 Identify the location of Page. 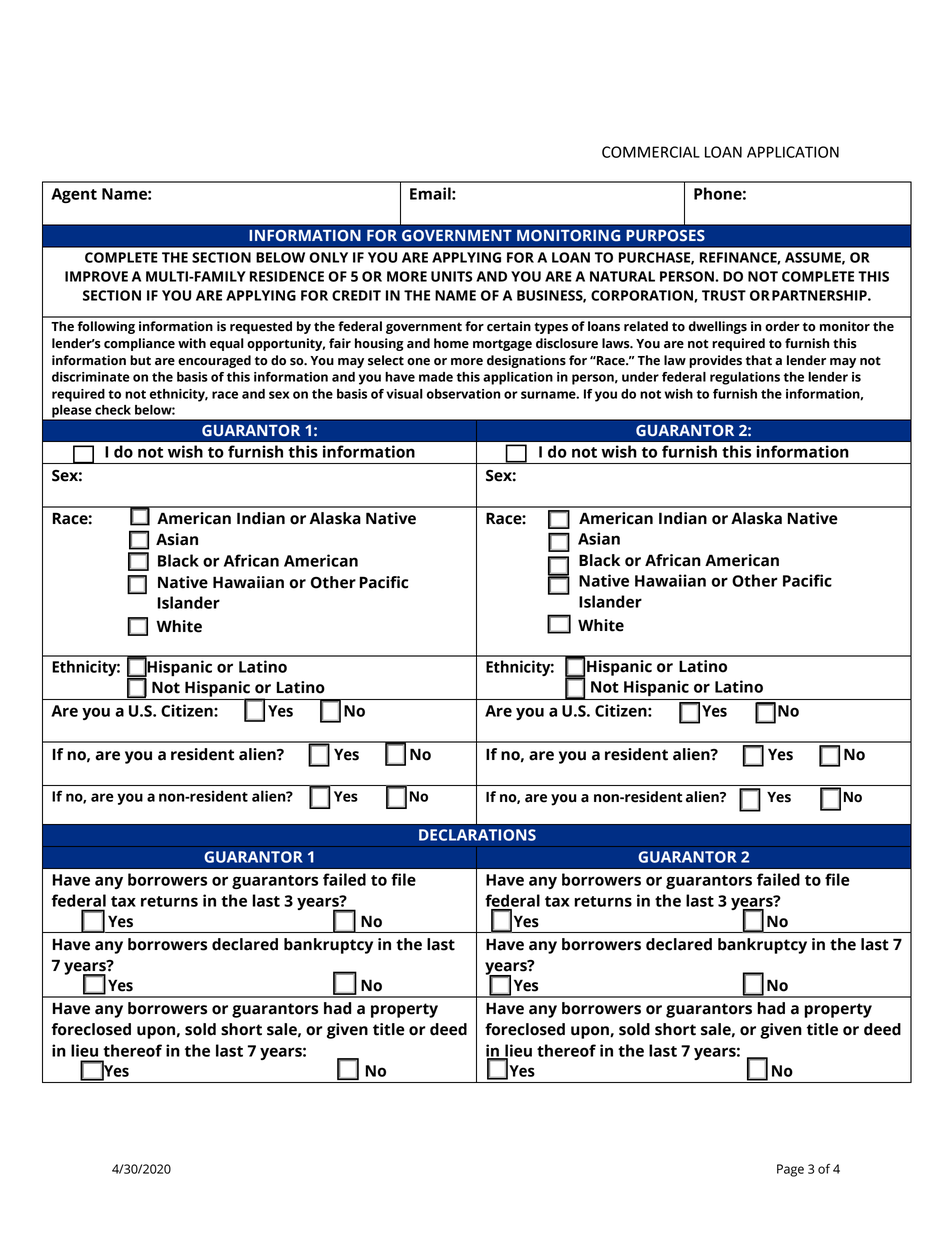
(790, 1170).
